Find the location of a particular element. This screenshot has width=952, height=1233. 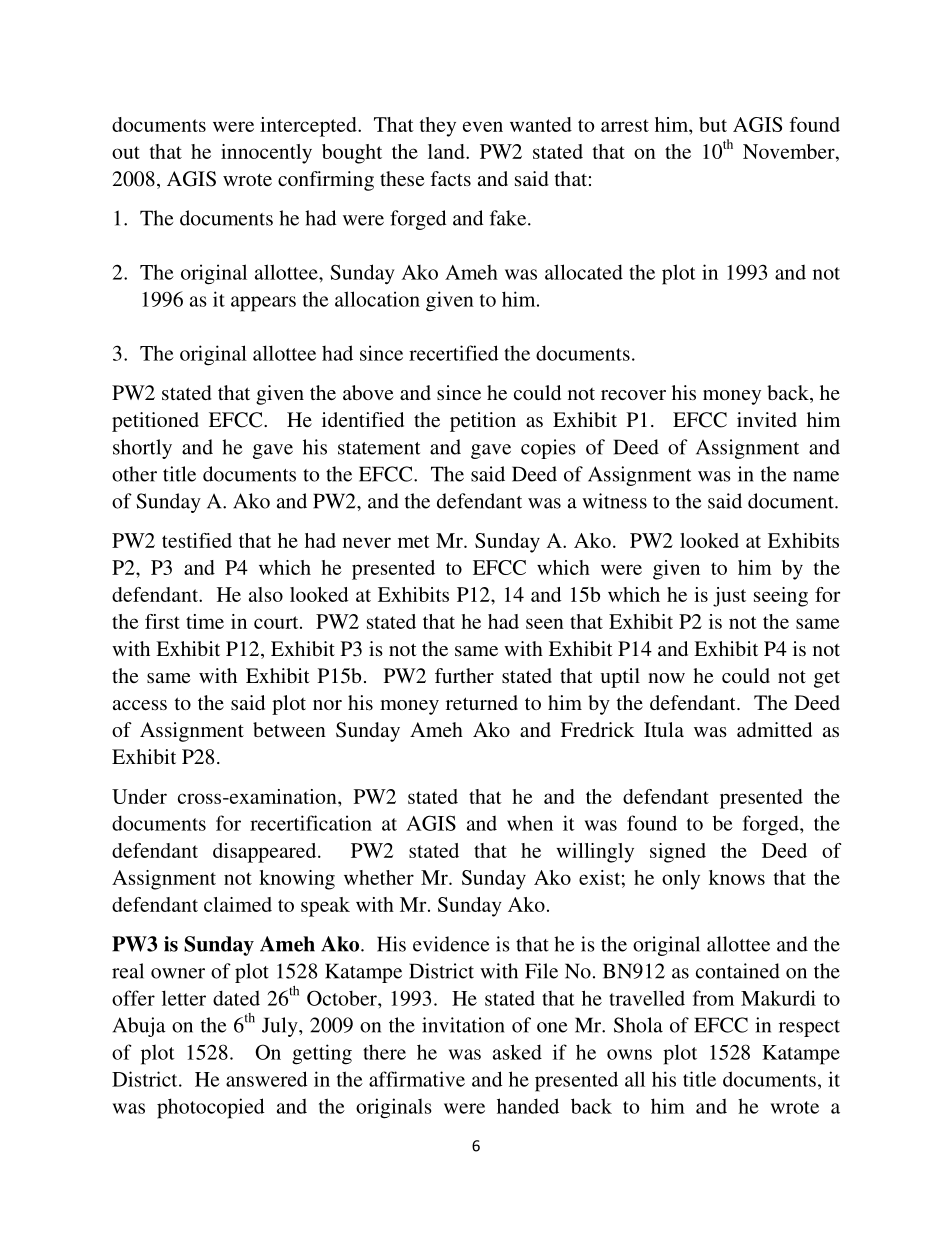

when is located at coordinates (530, 823).
